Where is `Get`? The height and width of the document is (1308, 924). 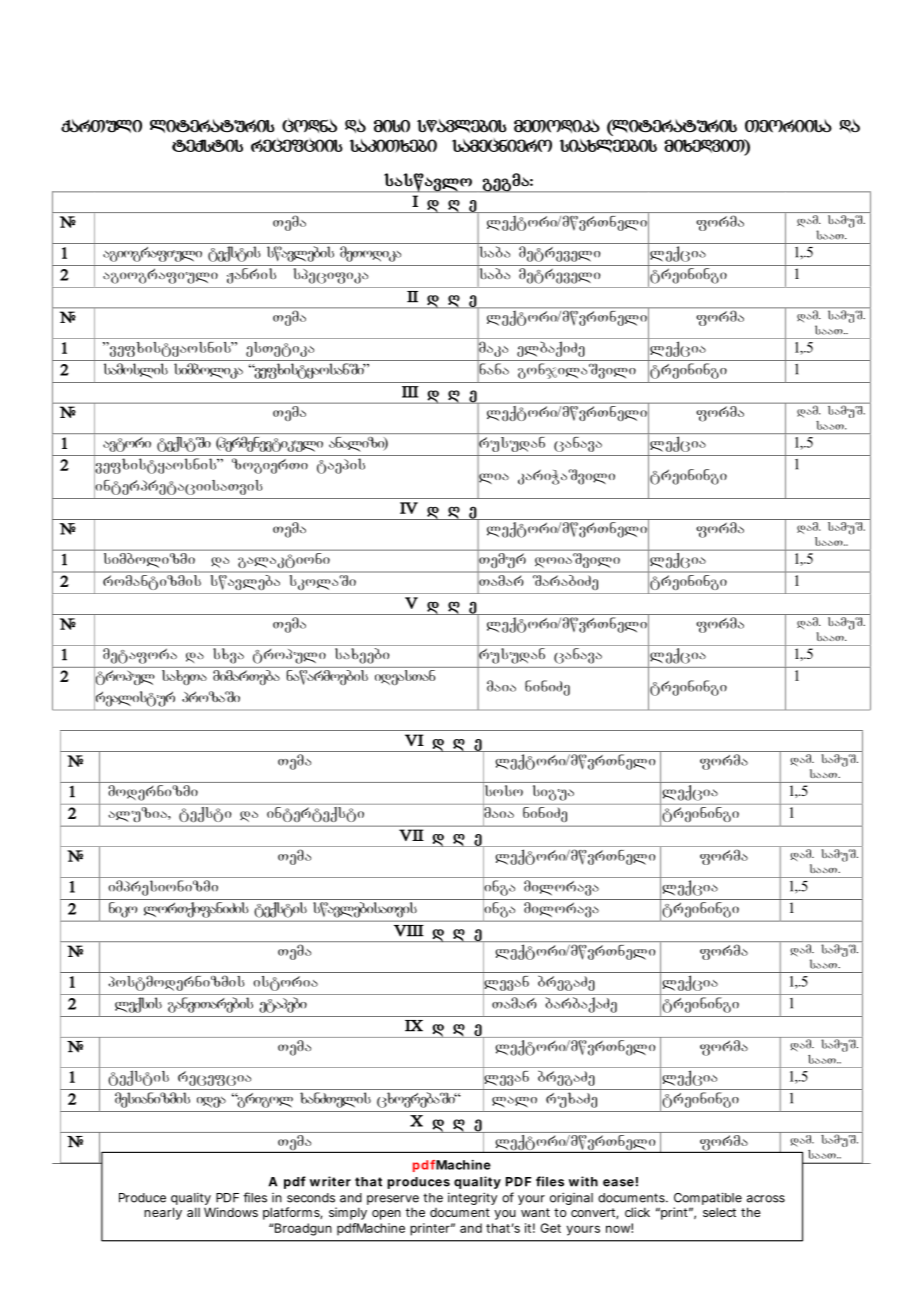 Get is located at coordinates (551, 1228).
